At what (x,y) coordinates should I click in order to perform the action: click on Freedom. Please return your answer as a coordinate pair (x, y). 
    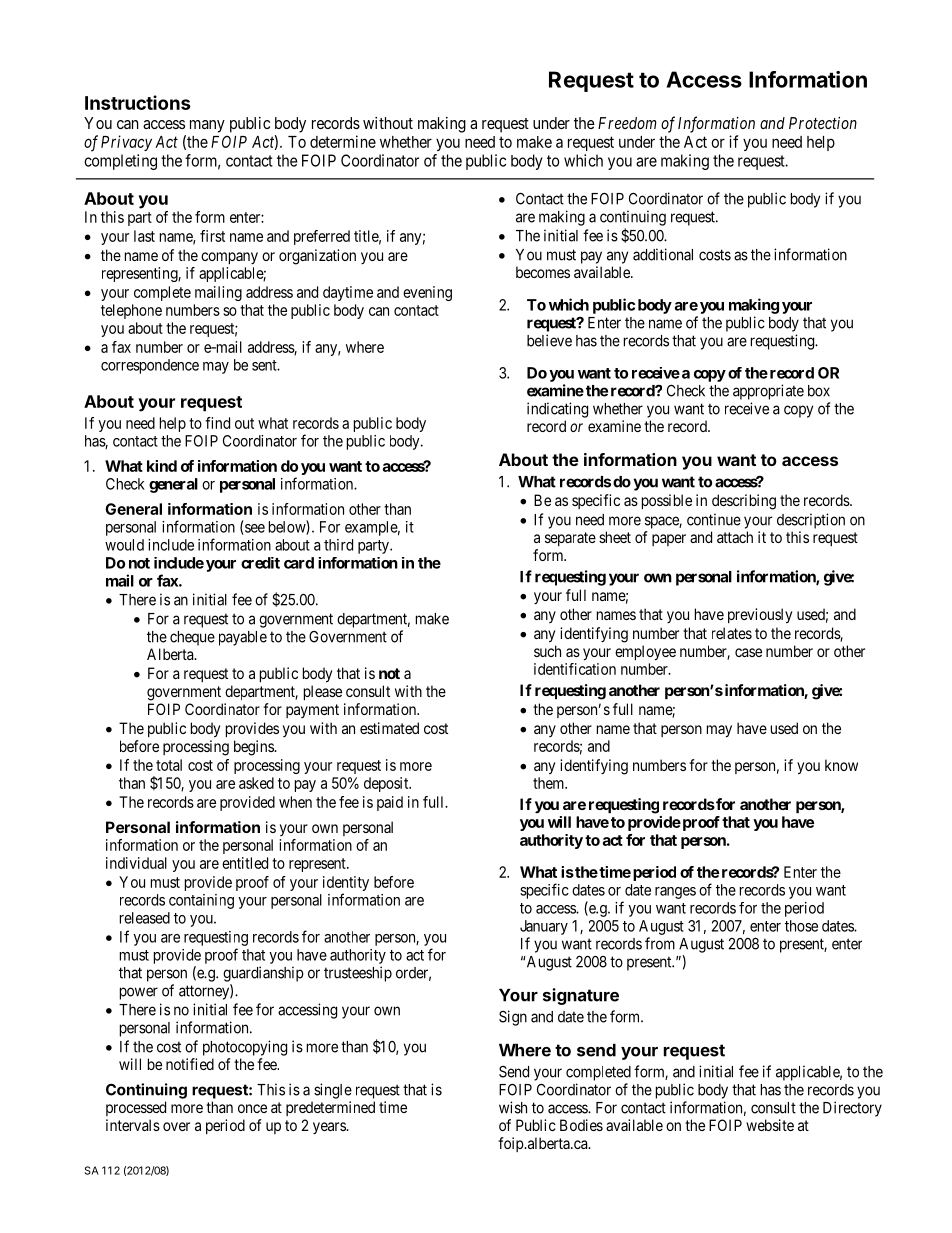
    Looking at the image, I should click on (627, 123).
